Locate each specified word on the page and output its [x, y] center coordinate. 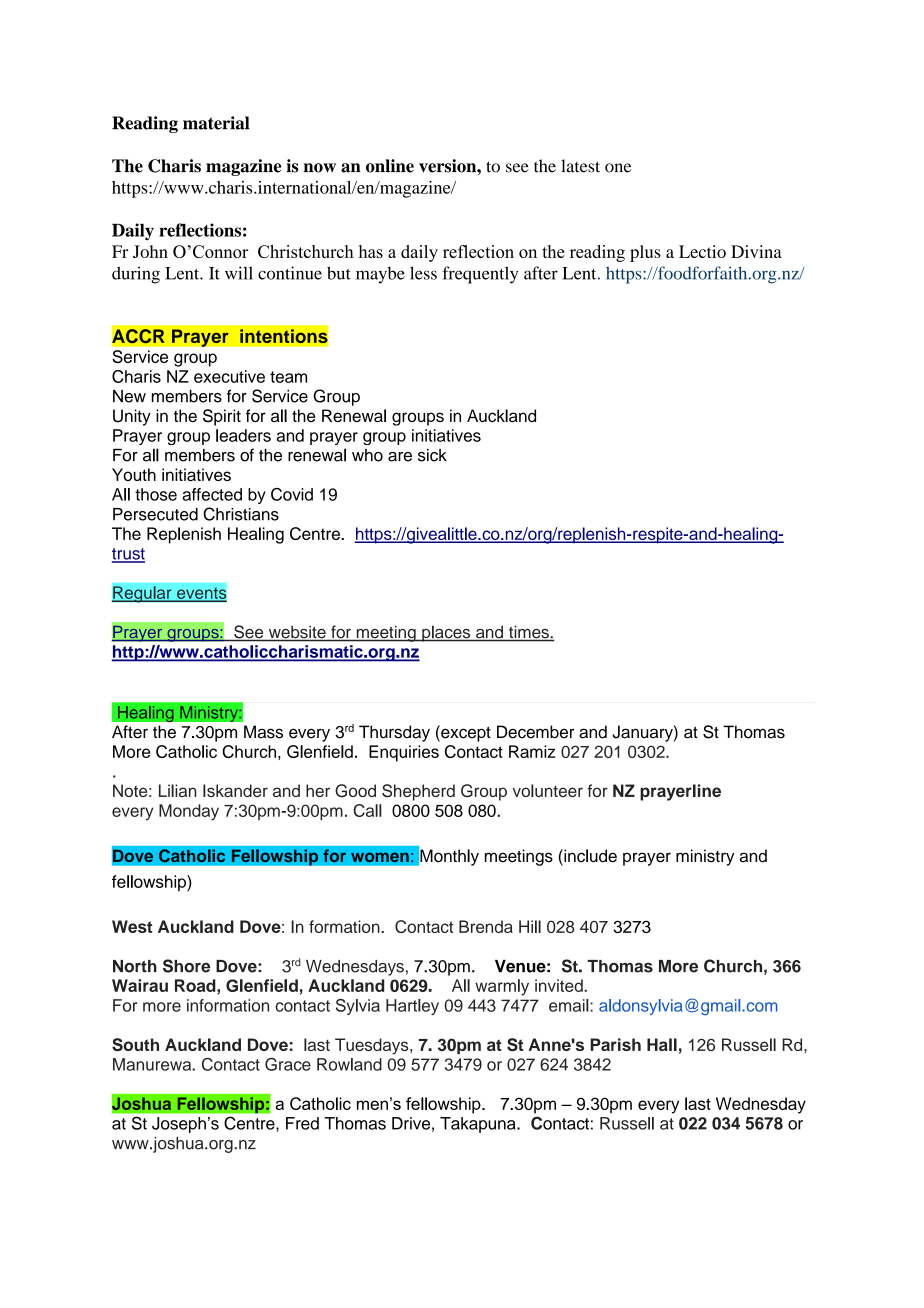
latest [580, 166]
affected [212, 494]
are [400, 457]
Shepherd [418, 792]
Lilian [177, 790]
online [390, 166]
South [135, 1044]
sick [432, 455]
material [216, 123]
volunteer [548, 790]
